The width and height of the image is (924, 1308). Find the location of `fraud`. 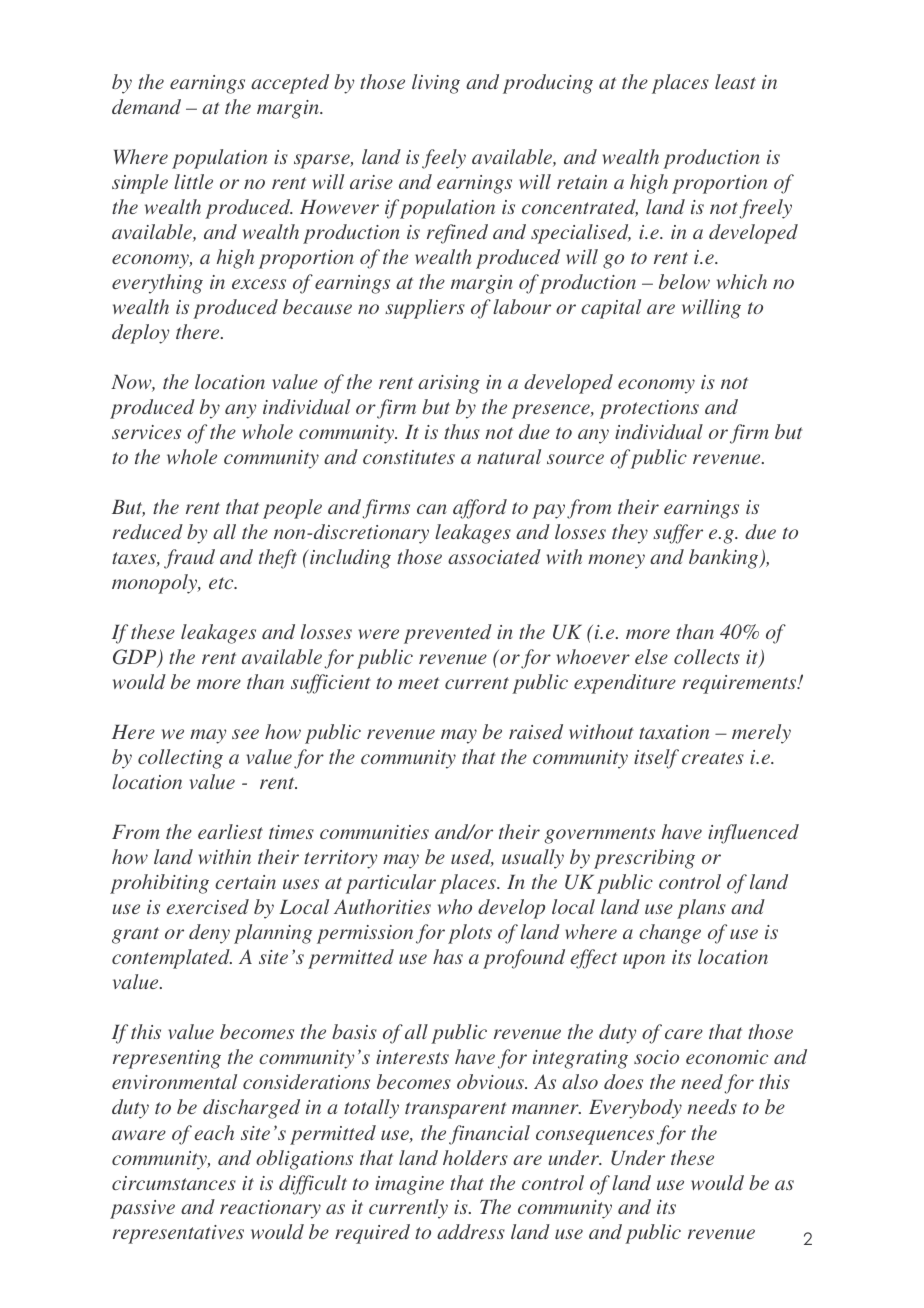

fraud is located at coordinates (189, 559).
